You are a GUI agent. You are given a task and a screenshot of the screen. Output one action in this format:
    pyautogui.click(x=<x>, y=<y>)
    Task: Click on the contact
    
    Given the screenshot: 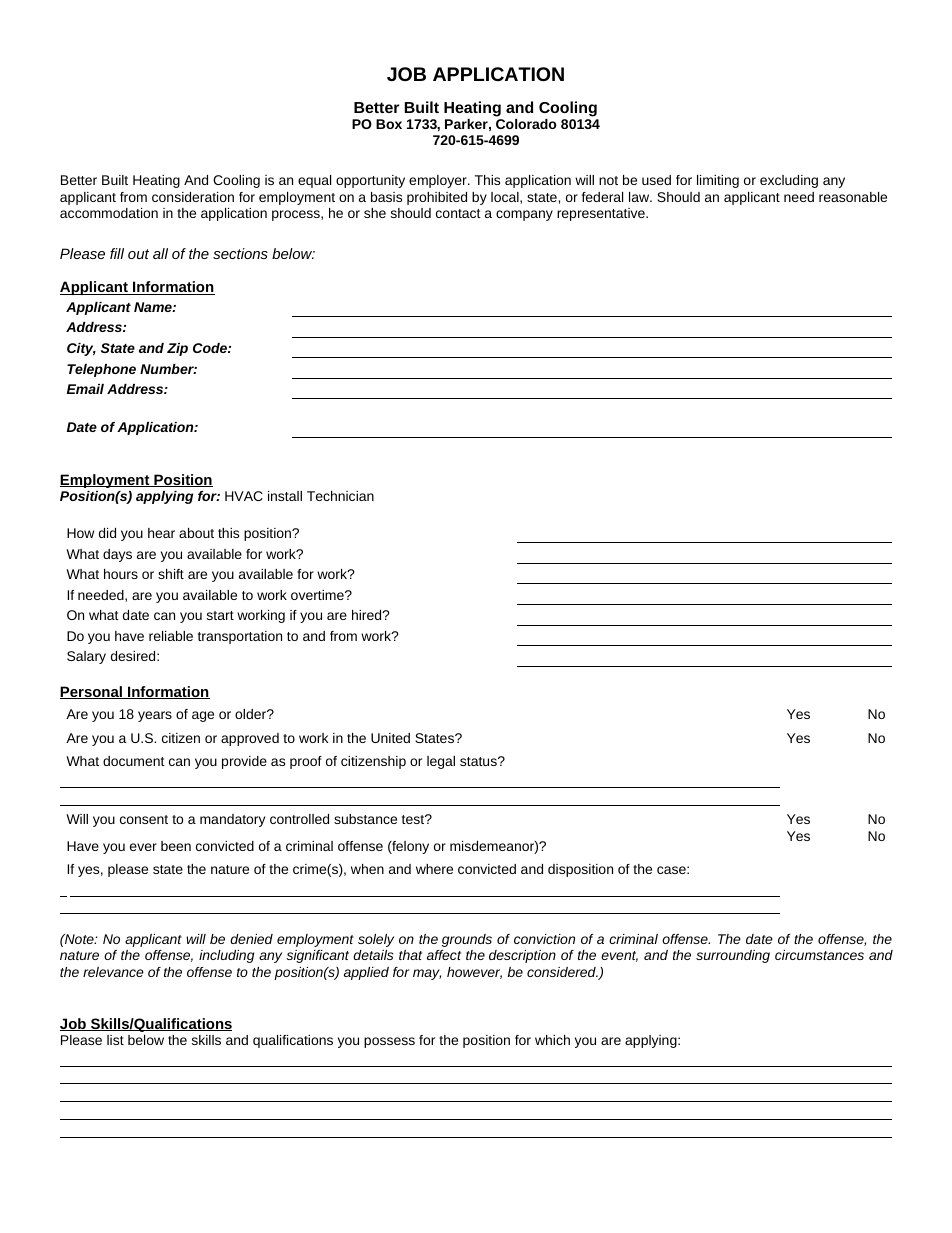 What is the action you would take?
    pyautogui.click(x=458, y=213)
